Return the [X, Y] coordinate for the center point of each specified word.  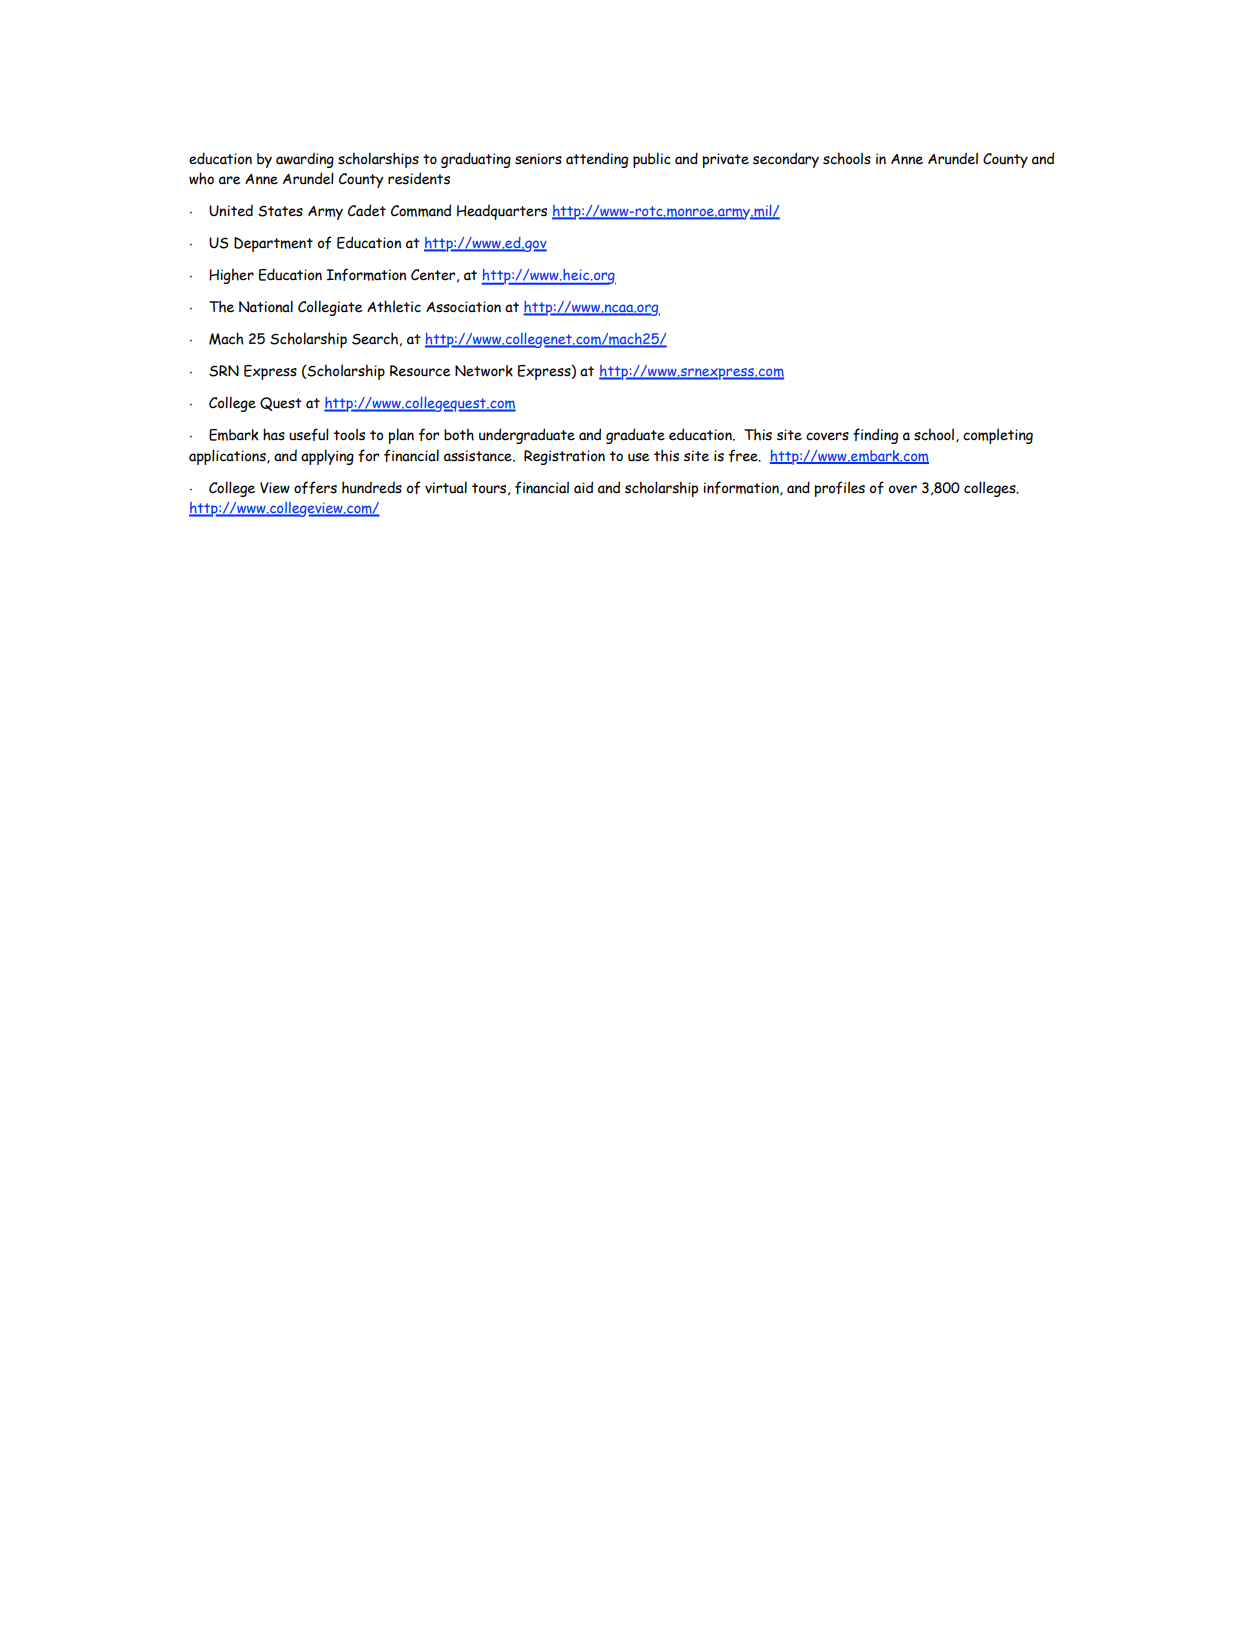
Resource [420, 371]
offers [315, 487]
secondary [786, 160]
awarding [305, 160]
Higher [231, 276]
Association [463, 307]
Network [484, 371]
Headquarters [502, 212]
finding [875, 436]
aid [583, 487]
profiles [839, 489]
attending [597, 160]
